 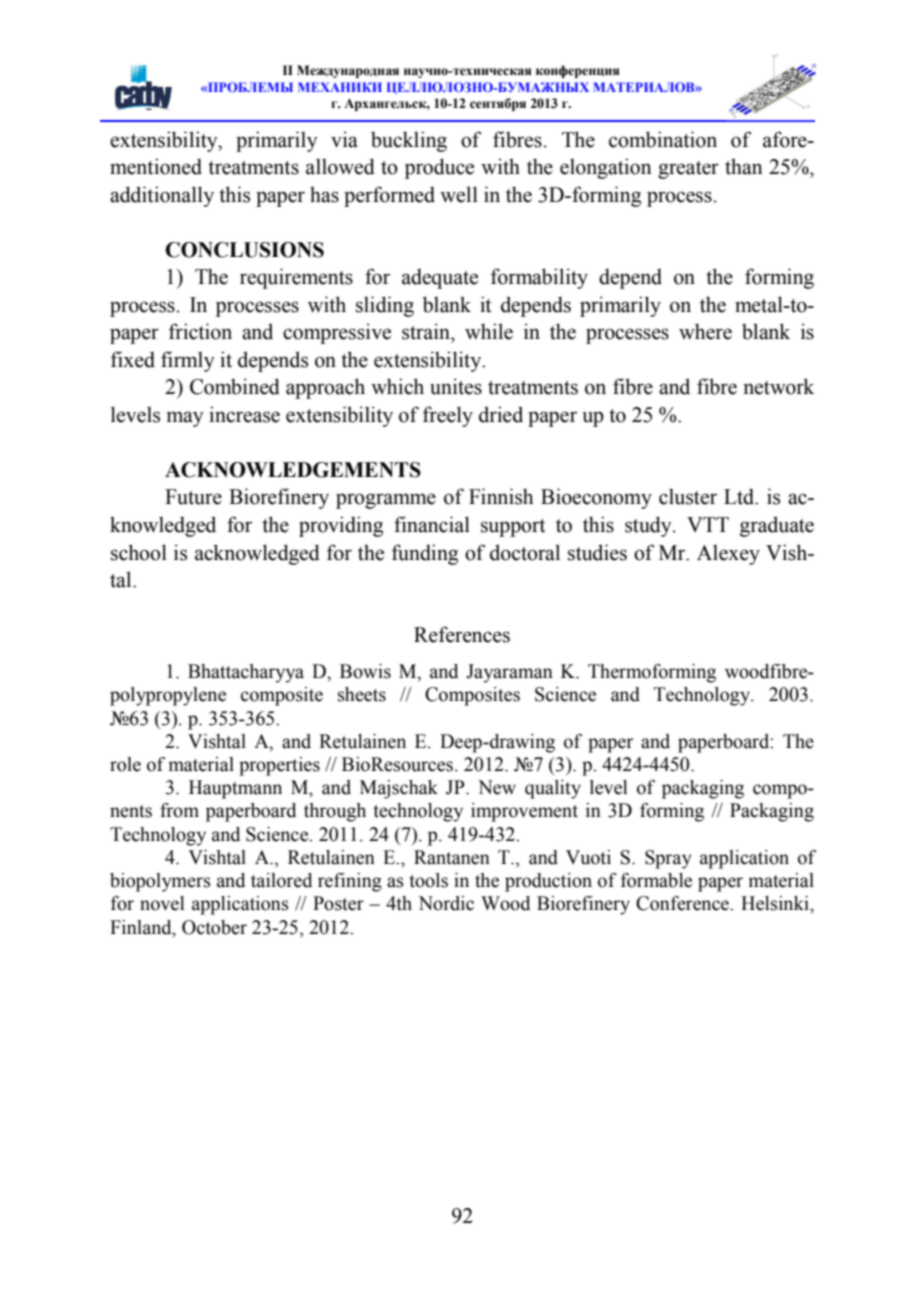 I want to click on where, so click(x=705, y=331).
